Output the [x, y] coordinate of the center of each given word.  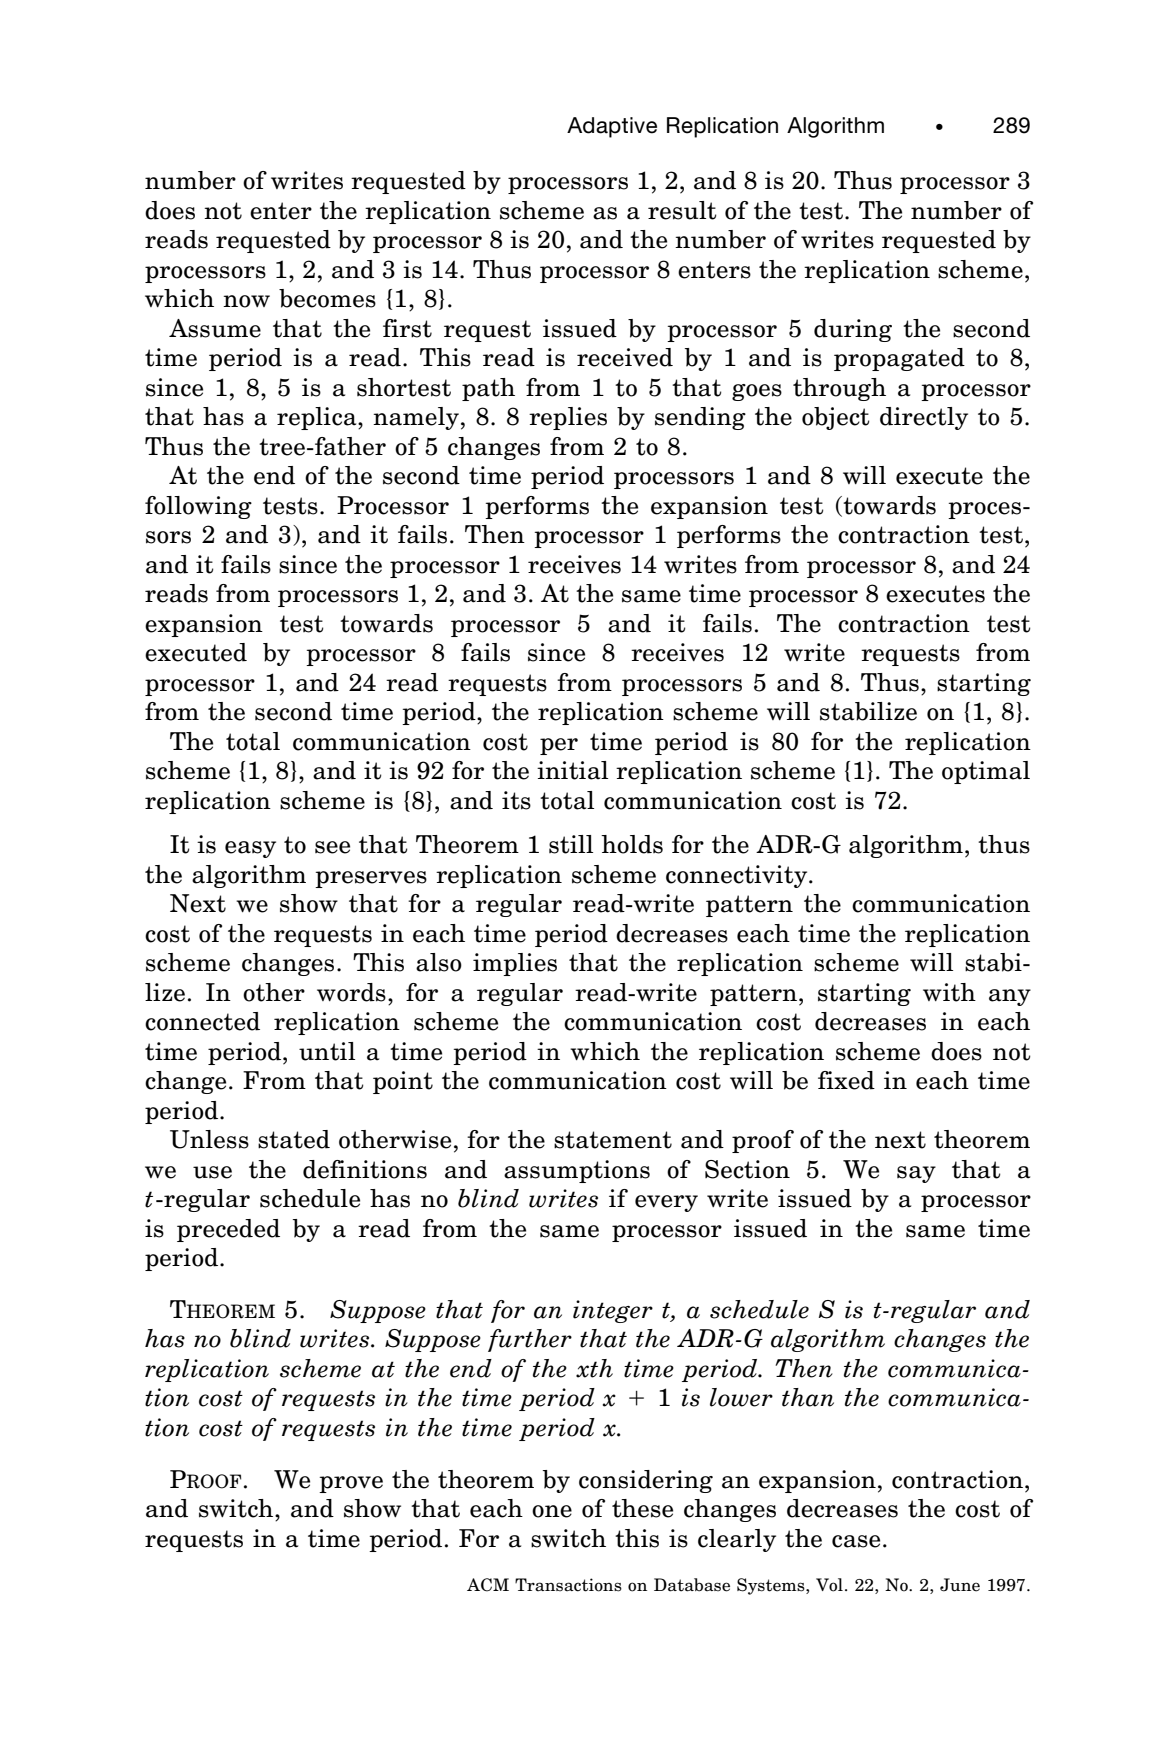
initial [572, 770]
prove [351, 1484]
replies [568, 418]
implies [515, 964]
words [351, 992]
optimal [986, 772]
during [853, 330]
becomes [327, 298]
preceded [228, 1230]
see [332, 847]
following [198, 507]
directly [924, 418]
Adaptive [612, 127]
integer [613, 1311]
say [916, 1174]
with [949, 992]
